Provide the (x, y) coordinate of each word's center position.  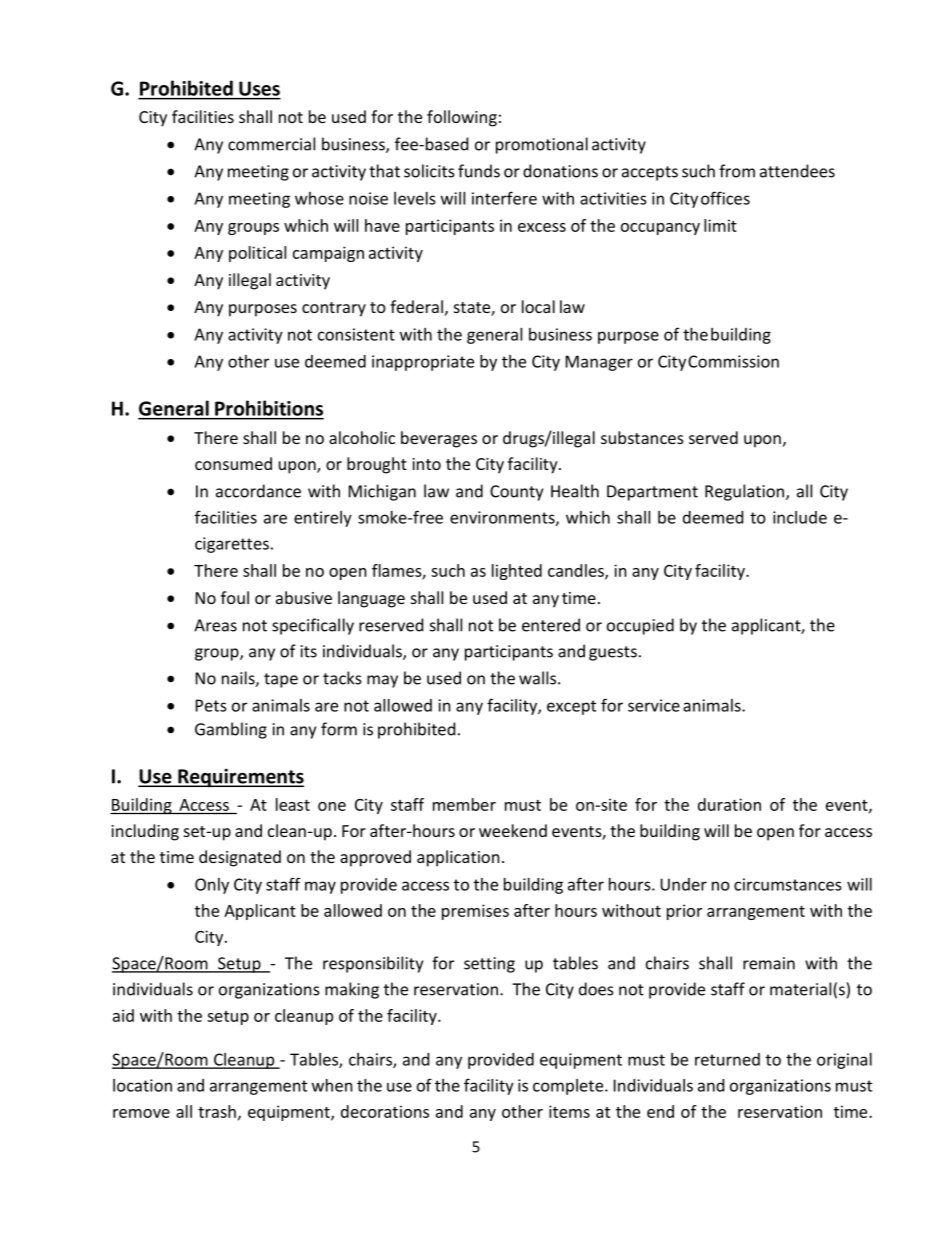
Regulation (746, 492)
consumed (233, 463)
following (462, 118)
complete (569, 1087)
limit (720, 225)
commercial (271, 144)
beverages (439, 439)
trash (217, 1111)
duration (729, 804)
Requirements (240, 777)
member (464, 804)
